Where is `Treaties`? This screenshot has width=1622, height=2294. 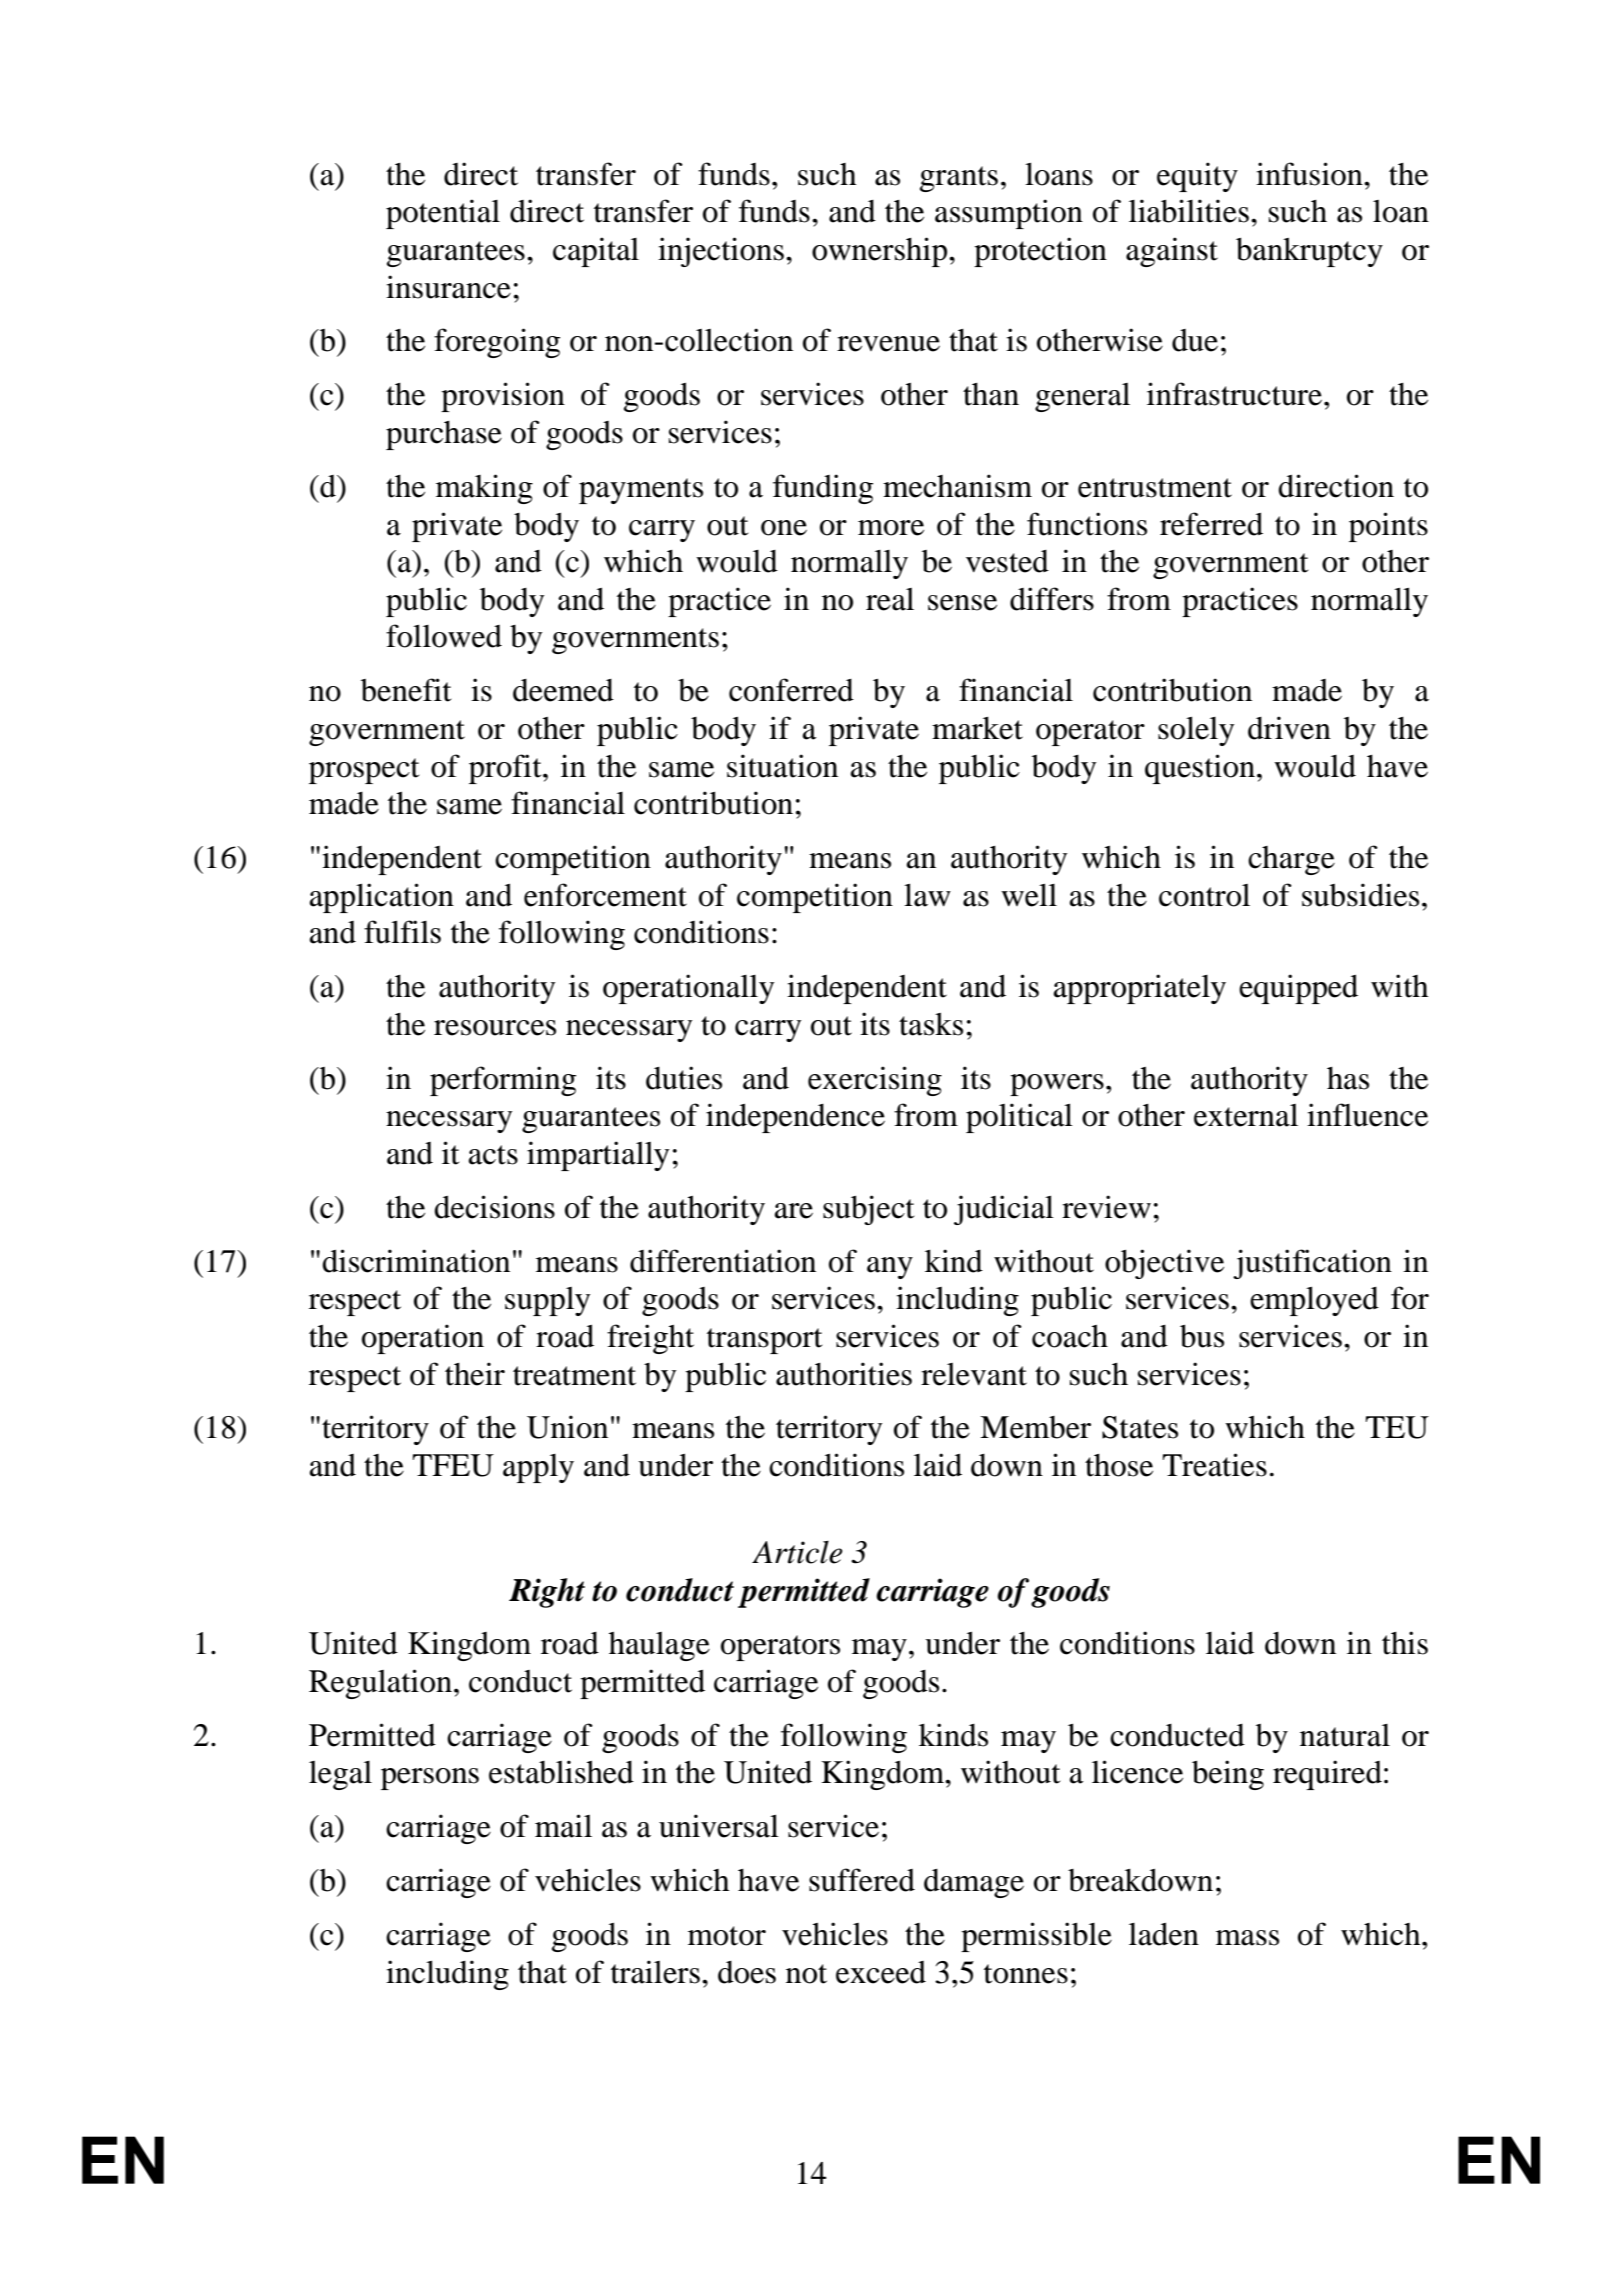 Treaties is located at coordinates (1214, 1465).
